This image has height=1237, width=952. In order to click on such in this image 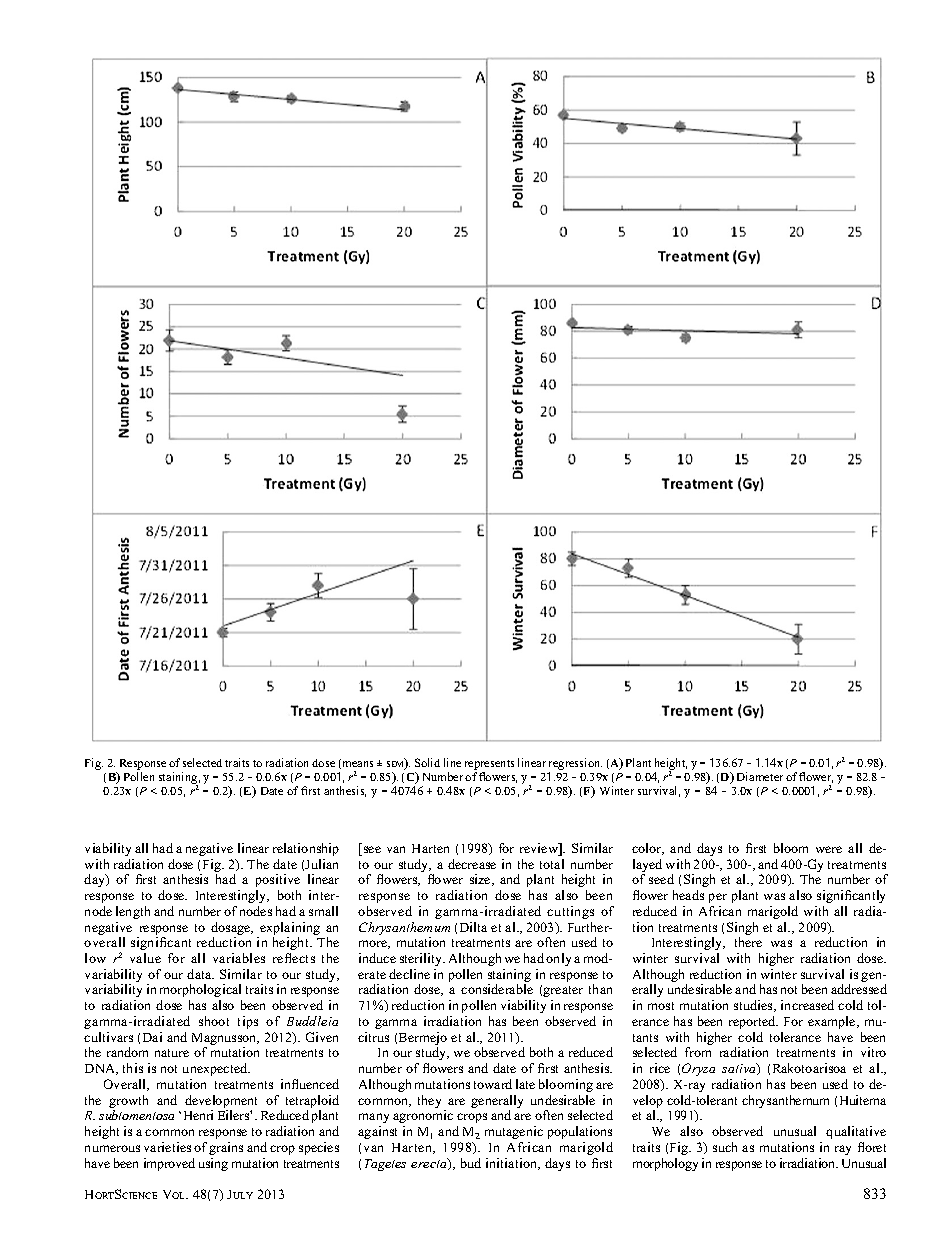, I will do `click(725, 1147)`.
